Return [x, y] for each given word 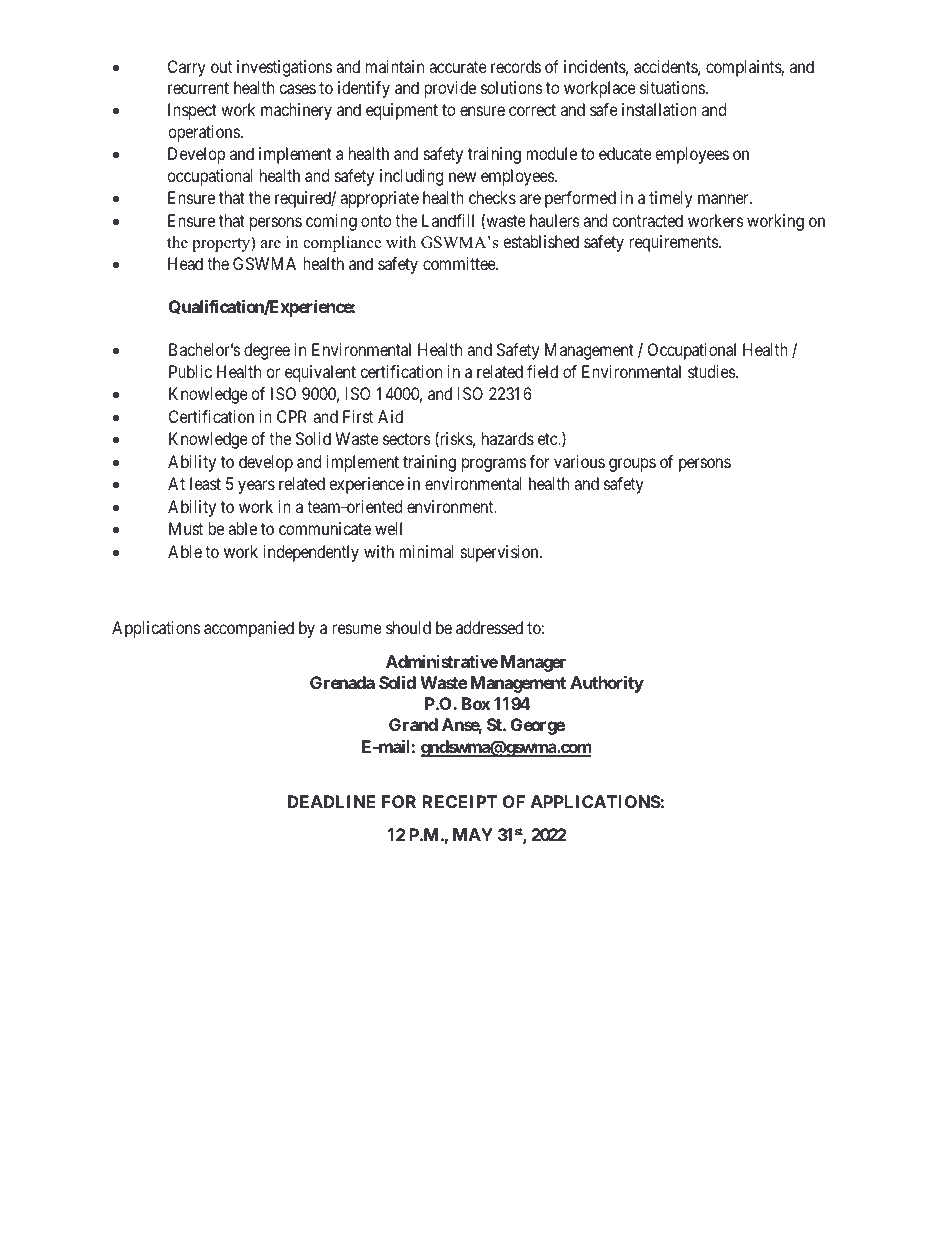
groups [632, 465]
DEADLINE [331, 801]
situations [672, 87]
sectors [407, 439]
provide [450, 89]
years [256, 487]
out [221, 67]
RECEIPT [459, 801]
